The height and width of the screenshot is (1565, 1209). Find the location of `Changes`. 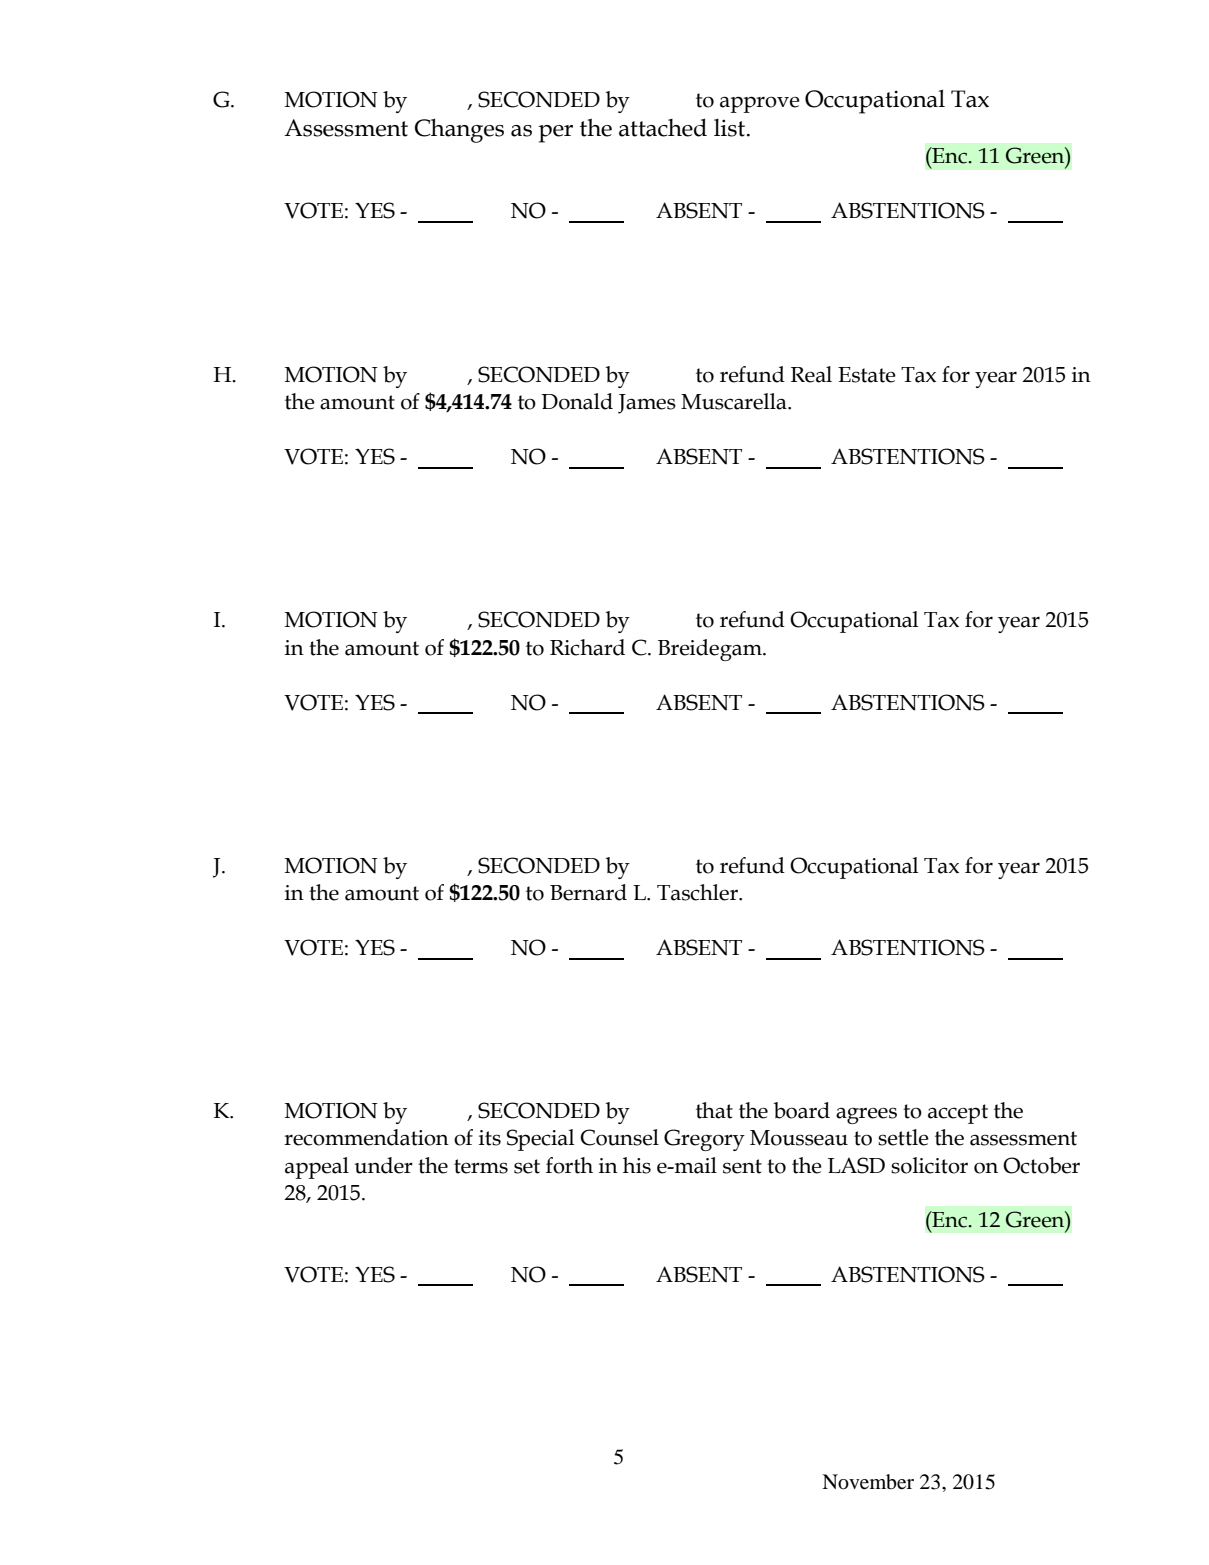

Changes is located at coordinates (459, 130).
